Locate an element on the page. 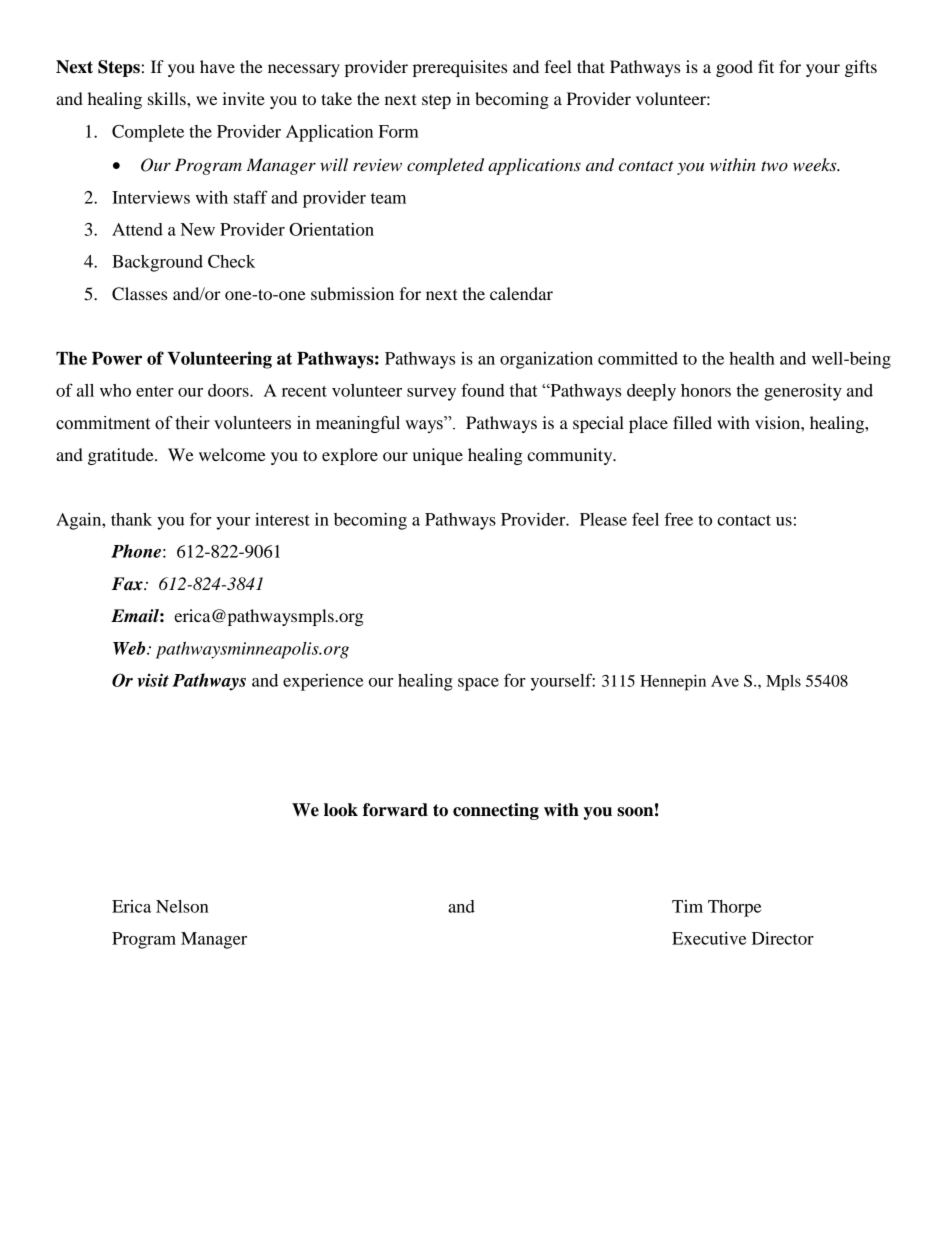 The height and width of the document is (1233, 952). skills is located at coordinates (168, 98).
